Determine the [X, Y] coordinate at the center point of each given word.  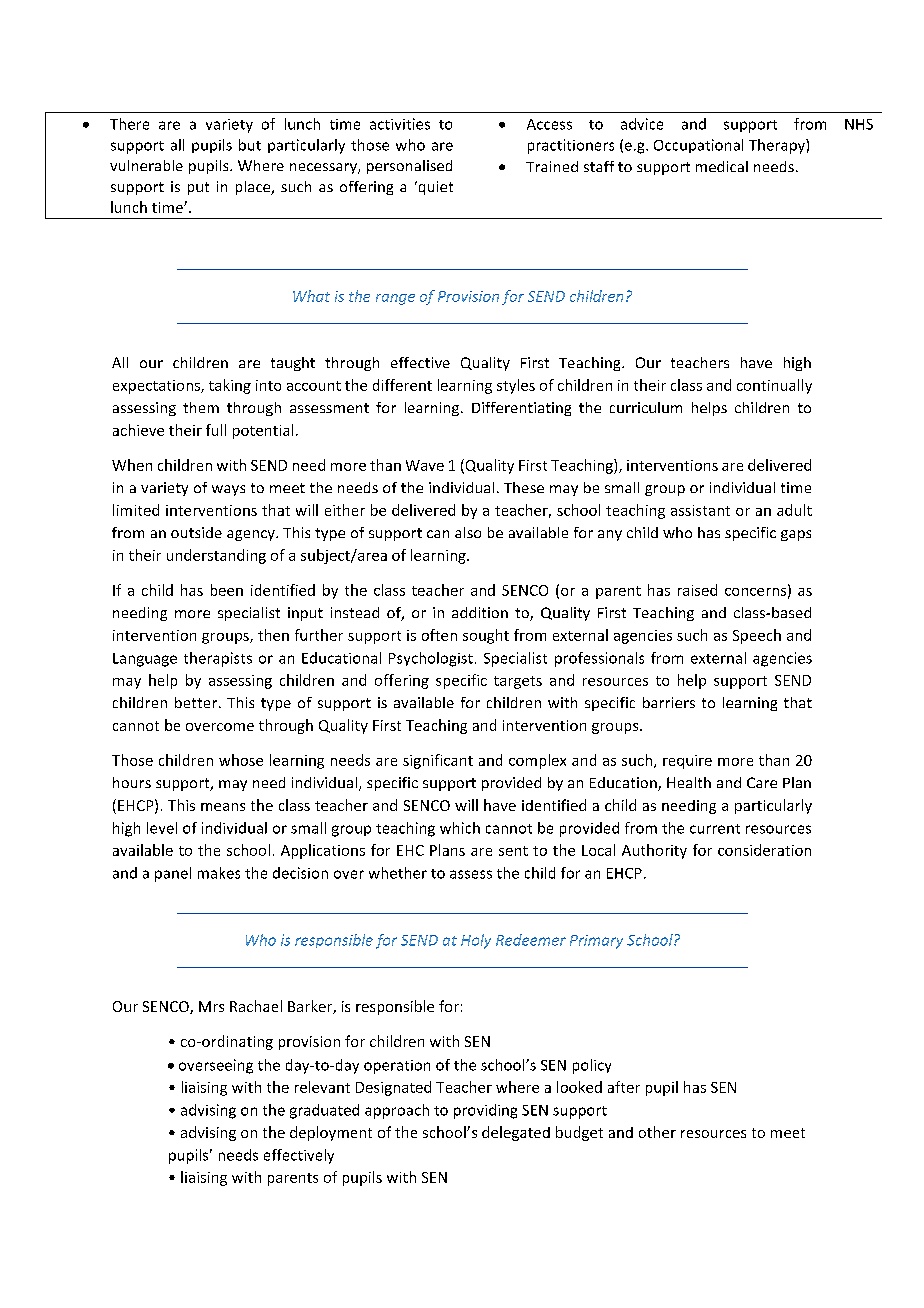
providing [485, 1111]
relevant [322, 1087]
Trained [552, 166]
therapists [218, 659]
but [250, 145]
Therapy [778, 146]
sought [486, 636]
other [657, 1132]
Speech [757, 636]
